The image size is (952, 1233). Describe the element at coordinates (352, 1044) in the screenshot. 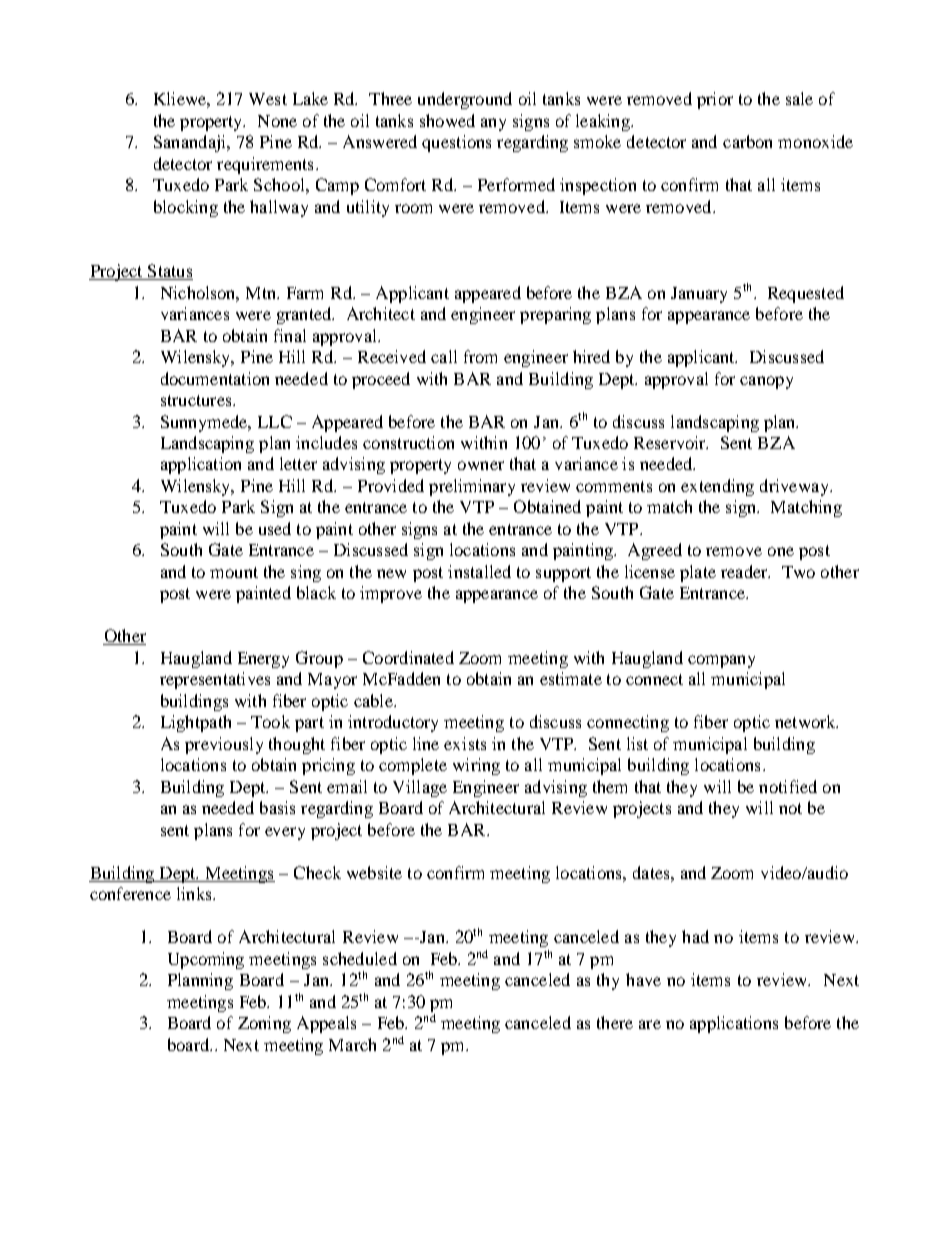

I see `March` at that location.
